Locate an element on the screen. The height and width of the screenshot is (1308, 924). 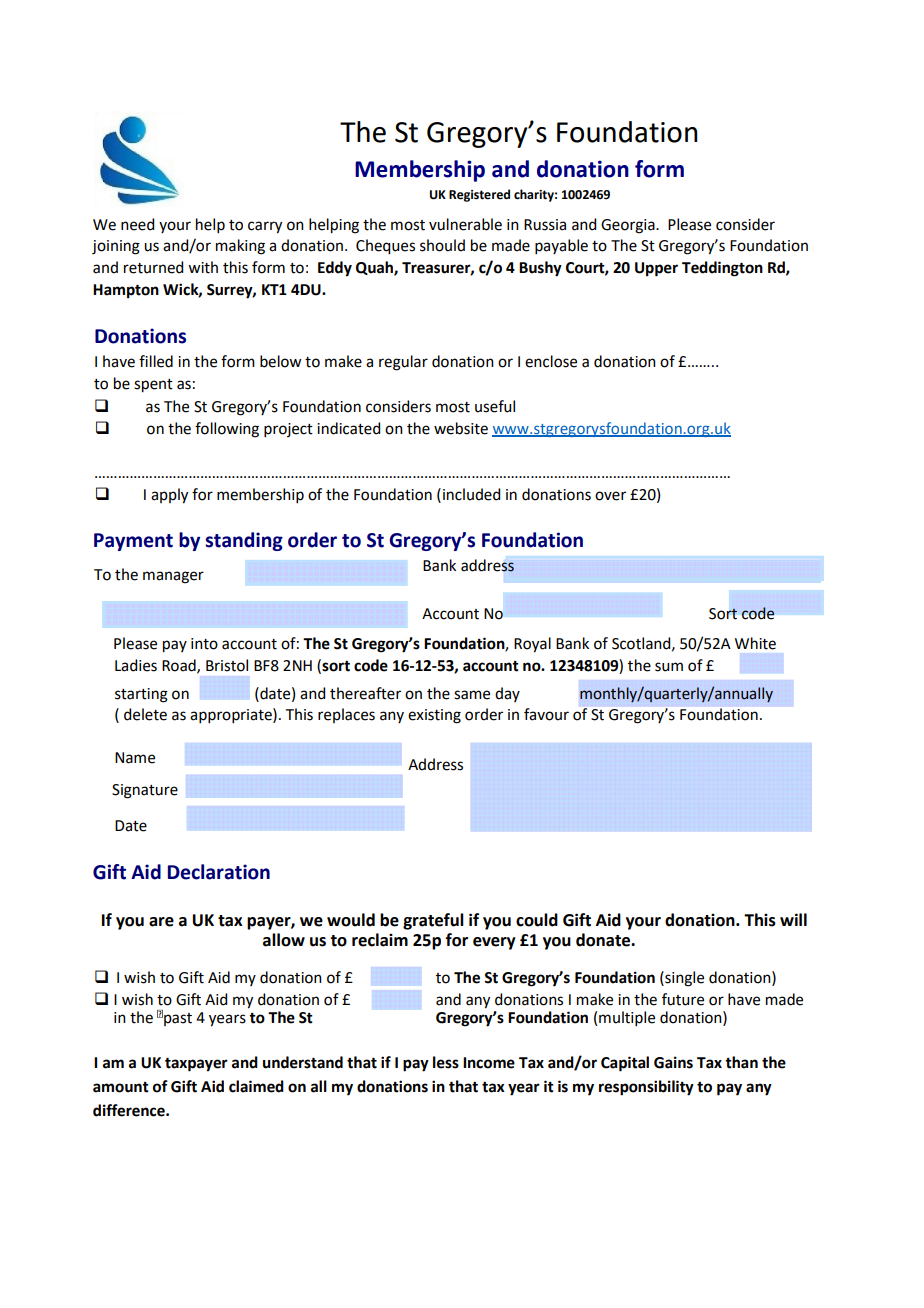
grateful is located at coordinates (433, 921).
